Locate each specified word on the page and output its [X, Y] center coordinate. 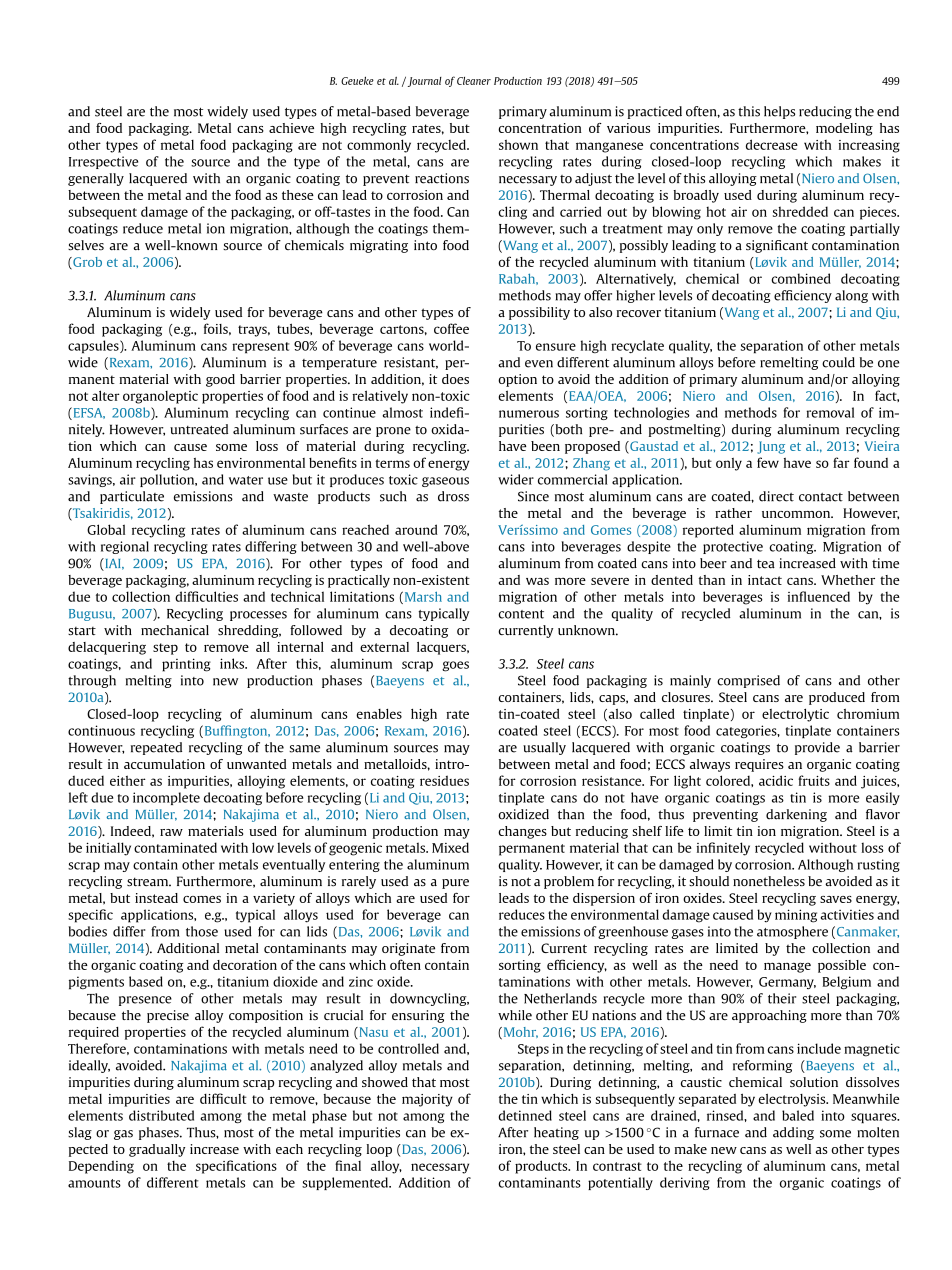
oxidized [523, 814]
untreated [199, 429]
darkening [796, 815]
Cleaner [474, 81]
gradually [157, 1150]
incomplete [166, 798]
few [768, 462]
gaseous [445, 482]
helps [779, 112]
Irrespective [103, 162]
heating [556, 1133]
